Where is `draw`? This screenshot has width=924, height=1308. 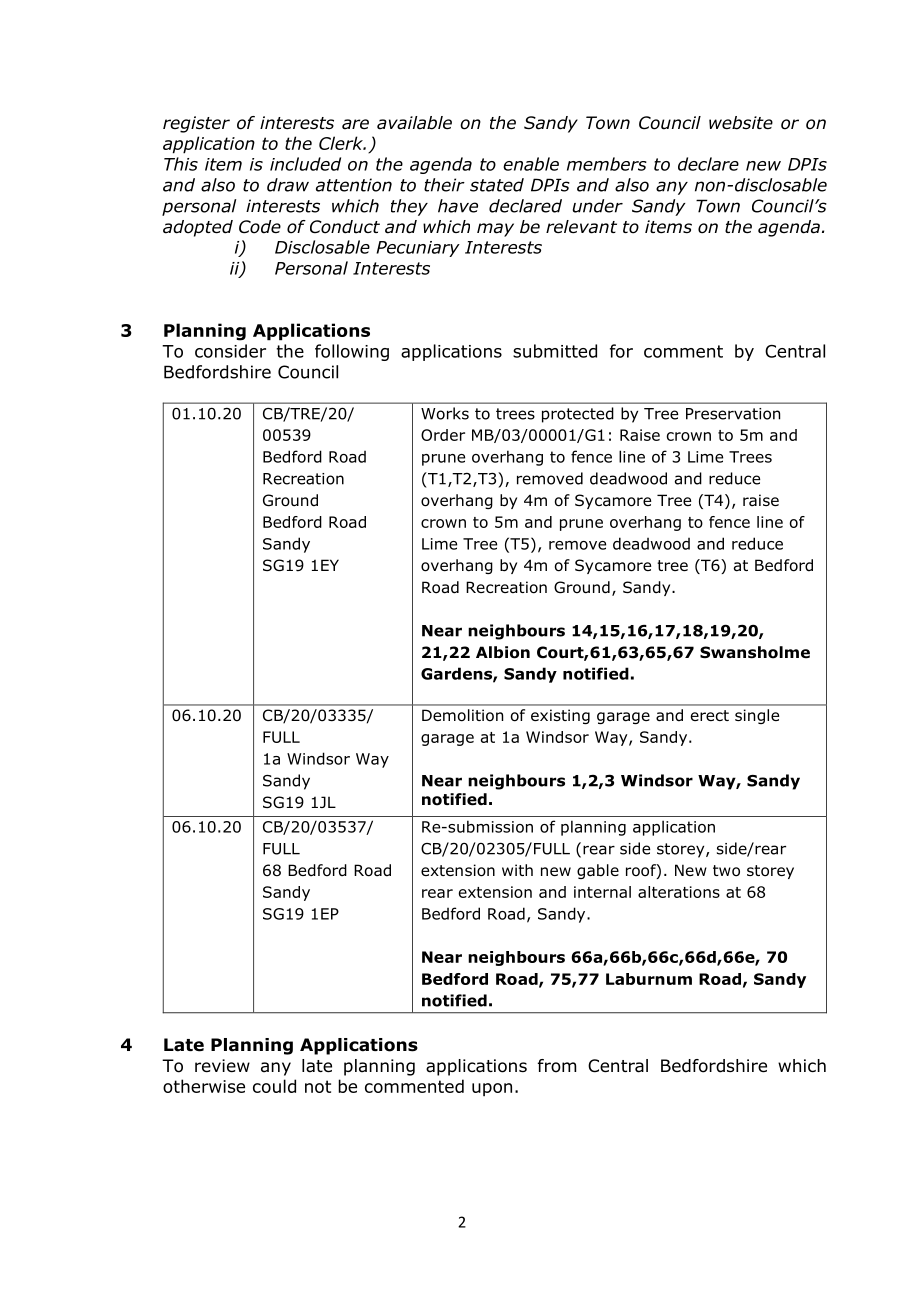 draw is located at coordinates (288, 185).
